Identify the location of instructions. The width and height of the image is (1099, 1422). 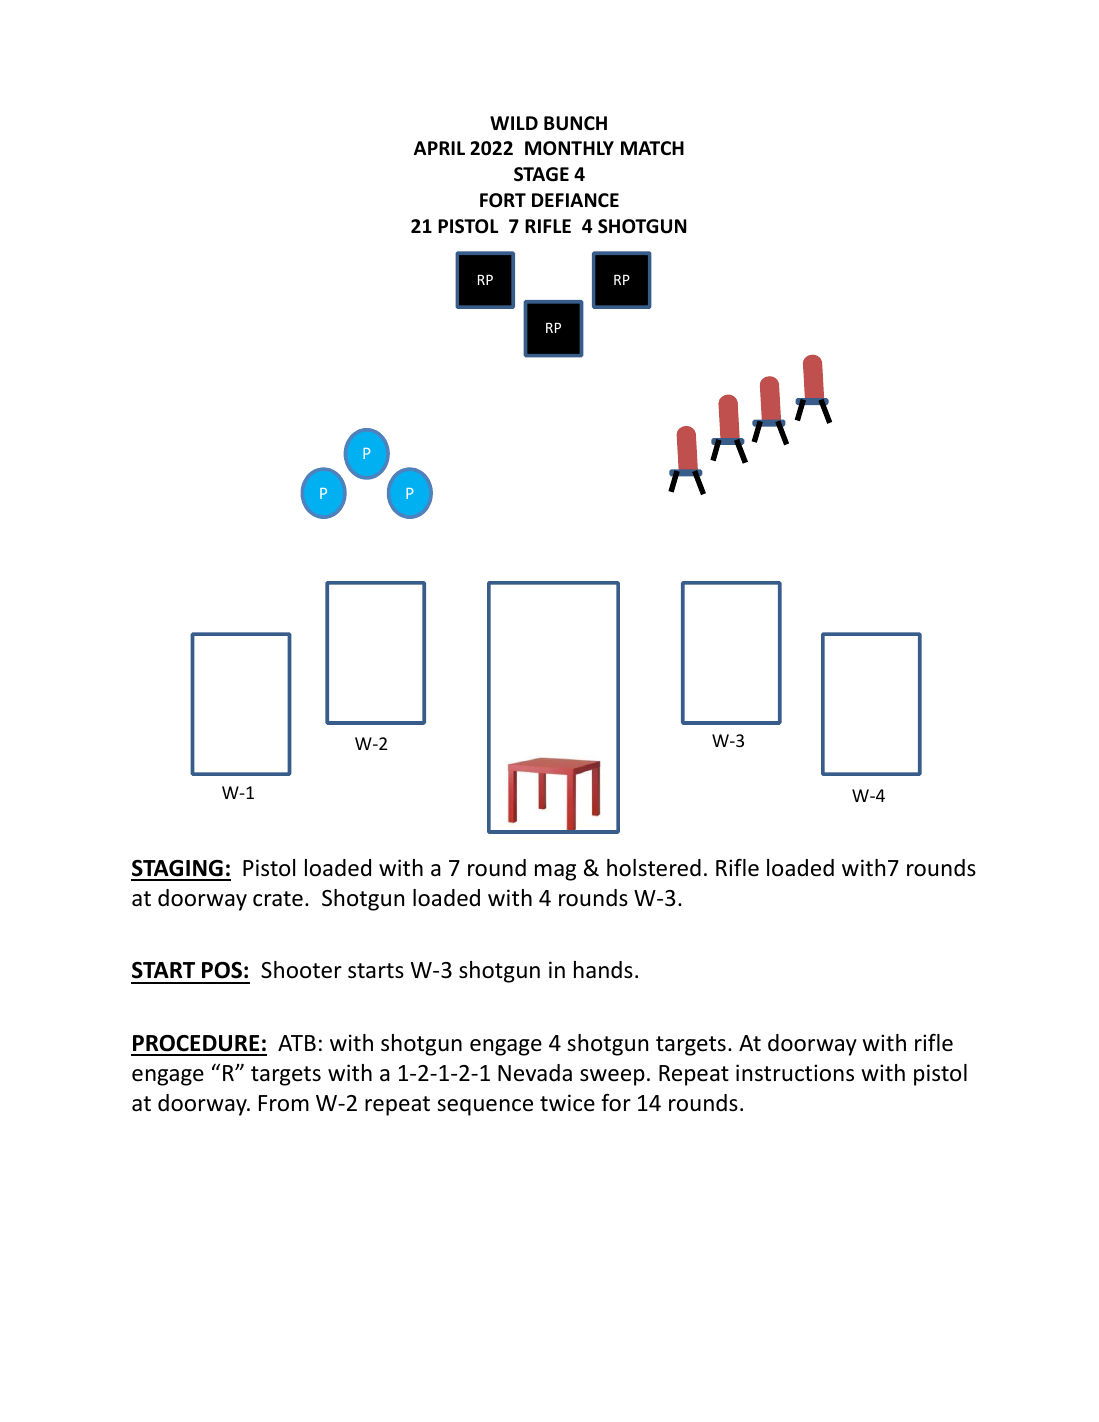
(795, 1073).
